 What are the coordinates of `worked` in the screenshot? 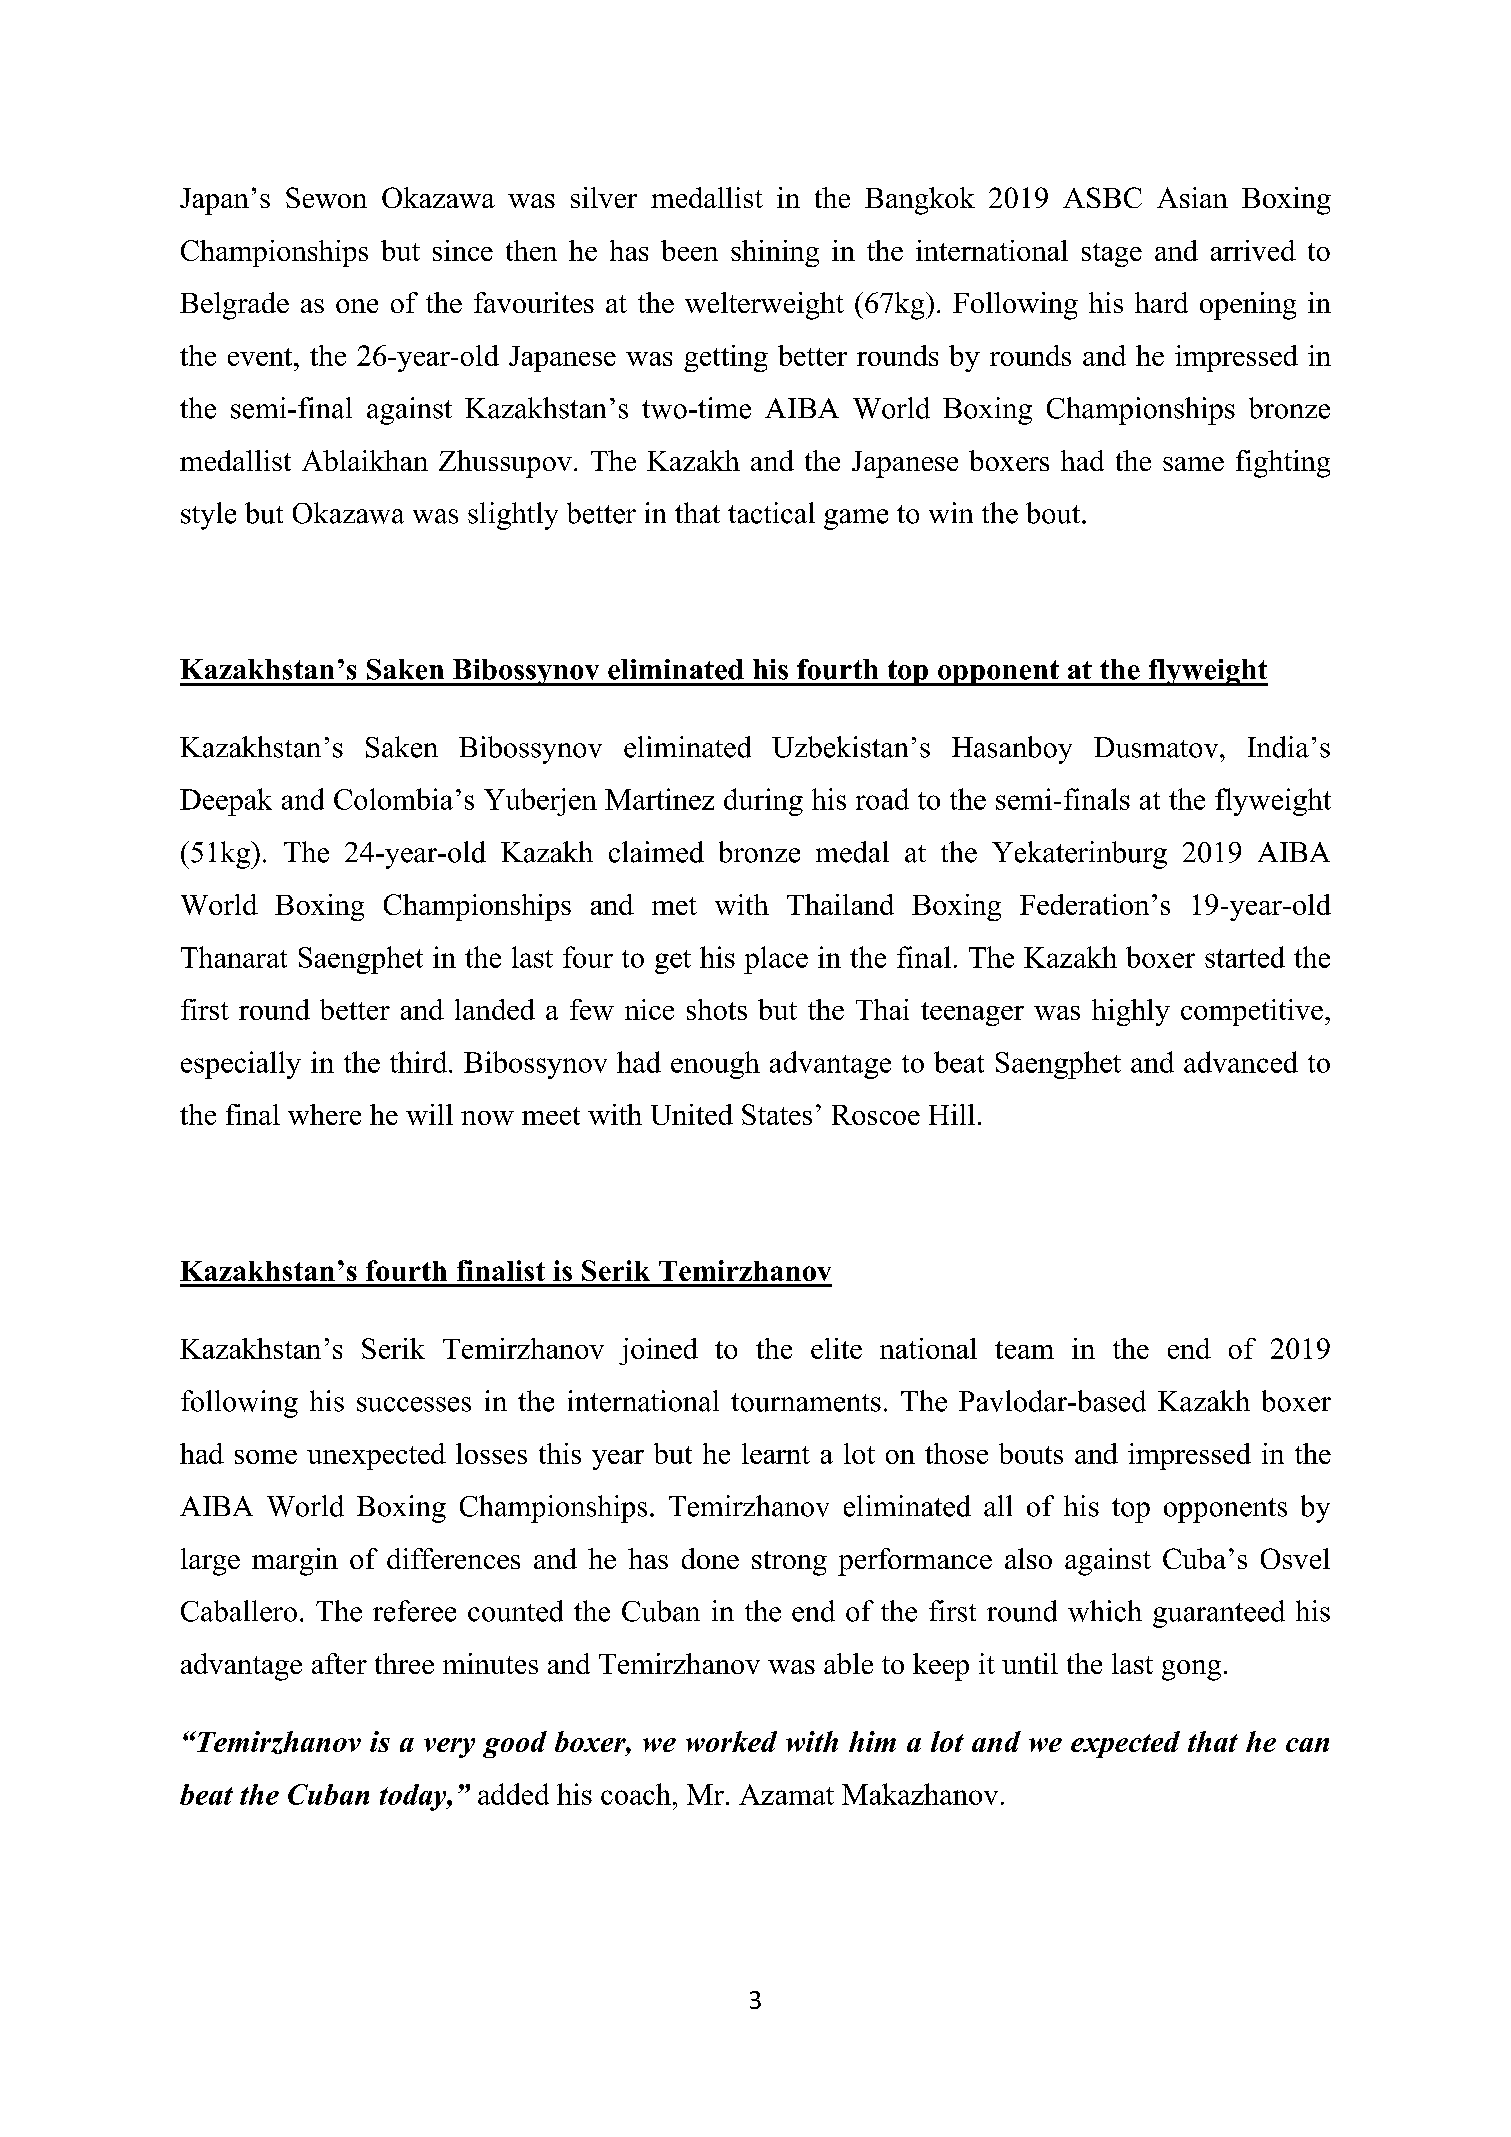 It's located at (731, 1741).
